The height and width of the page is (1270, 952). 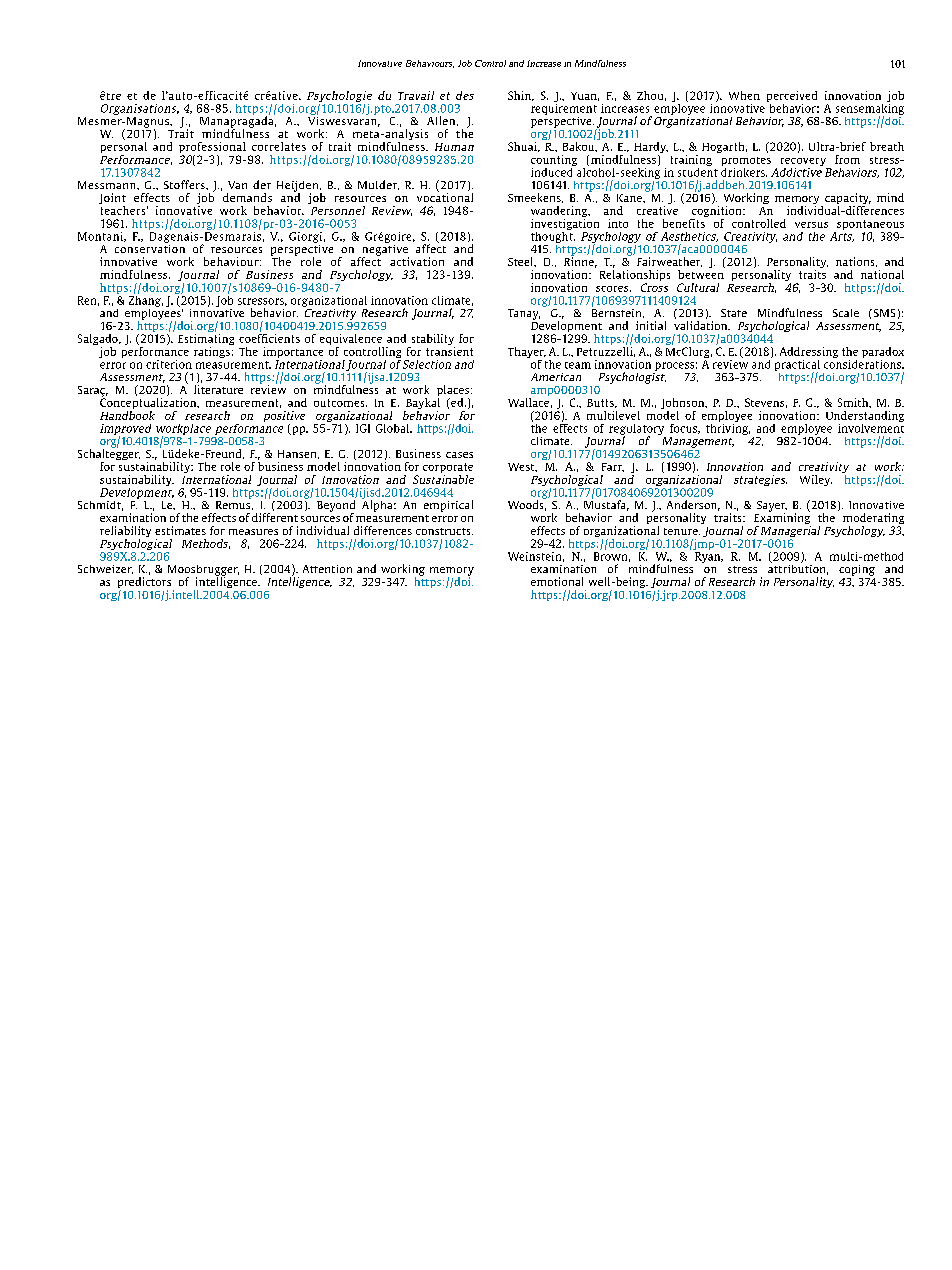 What do you see at coordinates (521, 261) in the page?
I see `Steel` at bounding box center [521, 261].
